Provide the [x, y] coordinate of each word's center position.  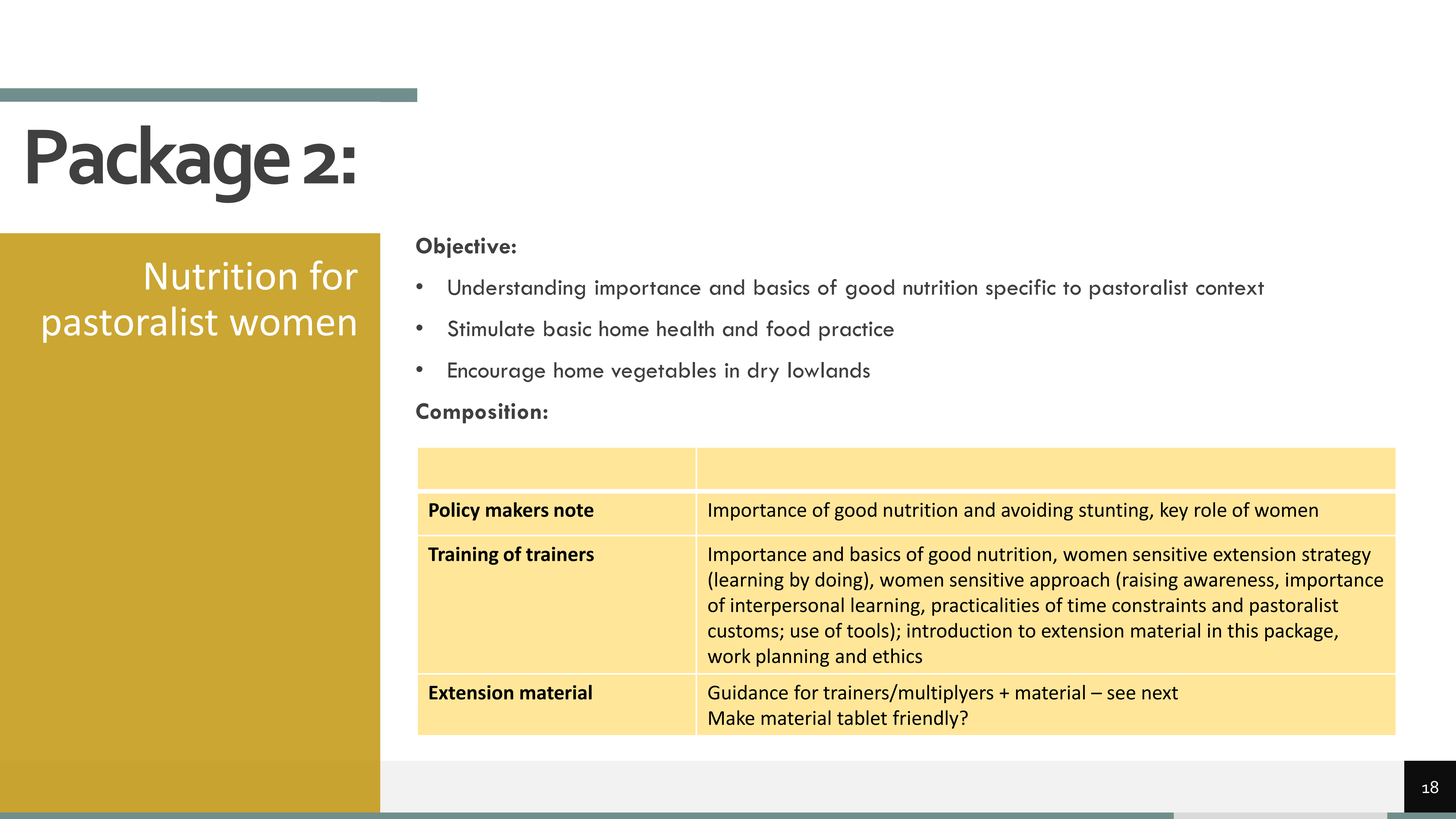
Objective [463, 247]
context [1230, 288]
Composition [478, 413]
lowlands [829, 370]
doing [840, 581]
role [1211, 509]
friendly [927, 719]
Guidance [748, 692]
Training [463, 556]
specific [1021, 289]
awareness [1230, 582]
